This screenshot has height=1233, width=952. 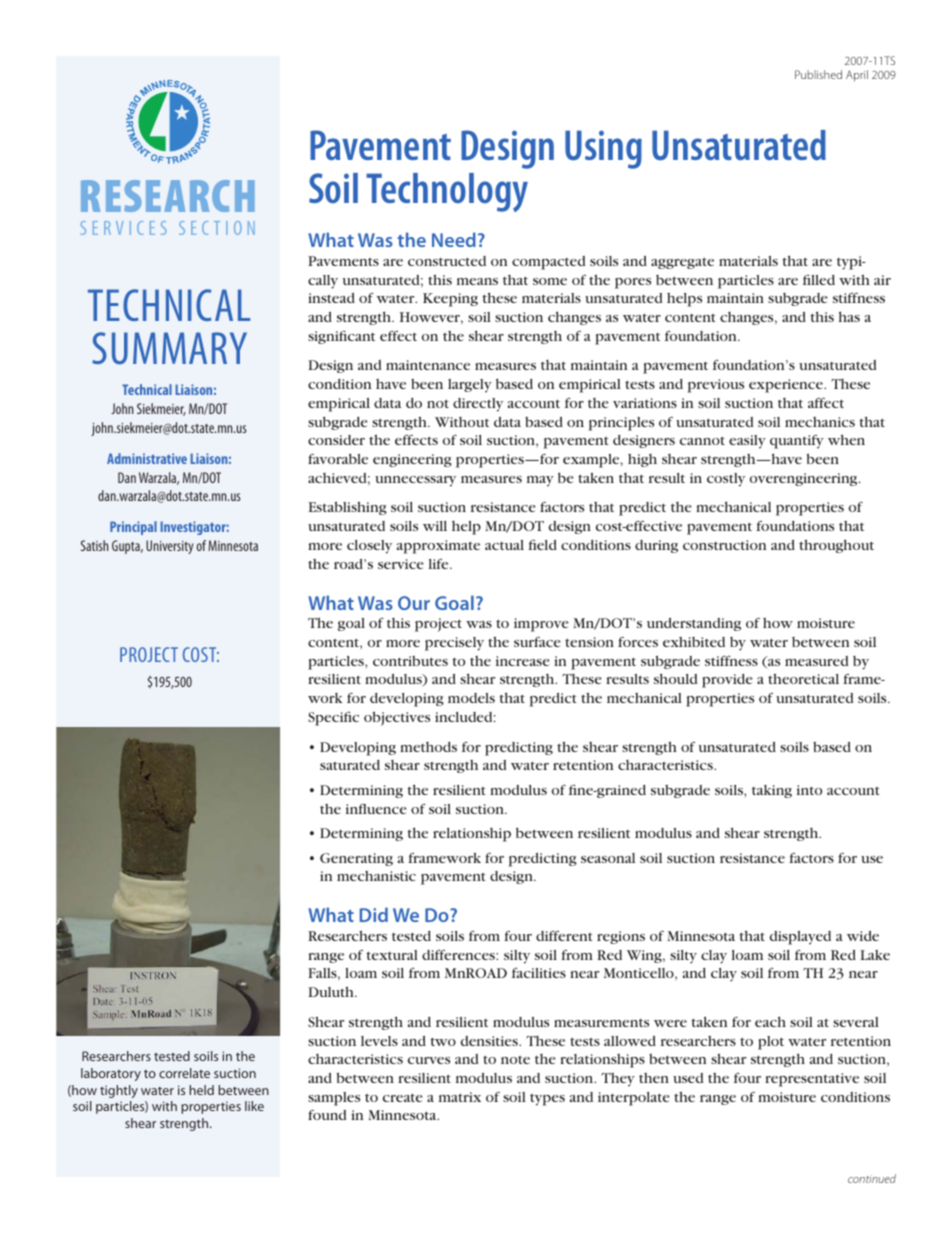 What do you see at coordinates (447, 192) in the screenshot?
I see `Technology` at bounding box center [447, 192].
